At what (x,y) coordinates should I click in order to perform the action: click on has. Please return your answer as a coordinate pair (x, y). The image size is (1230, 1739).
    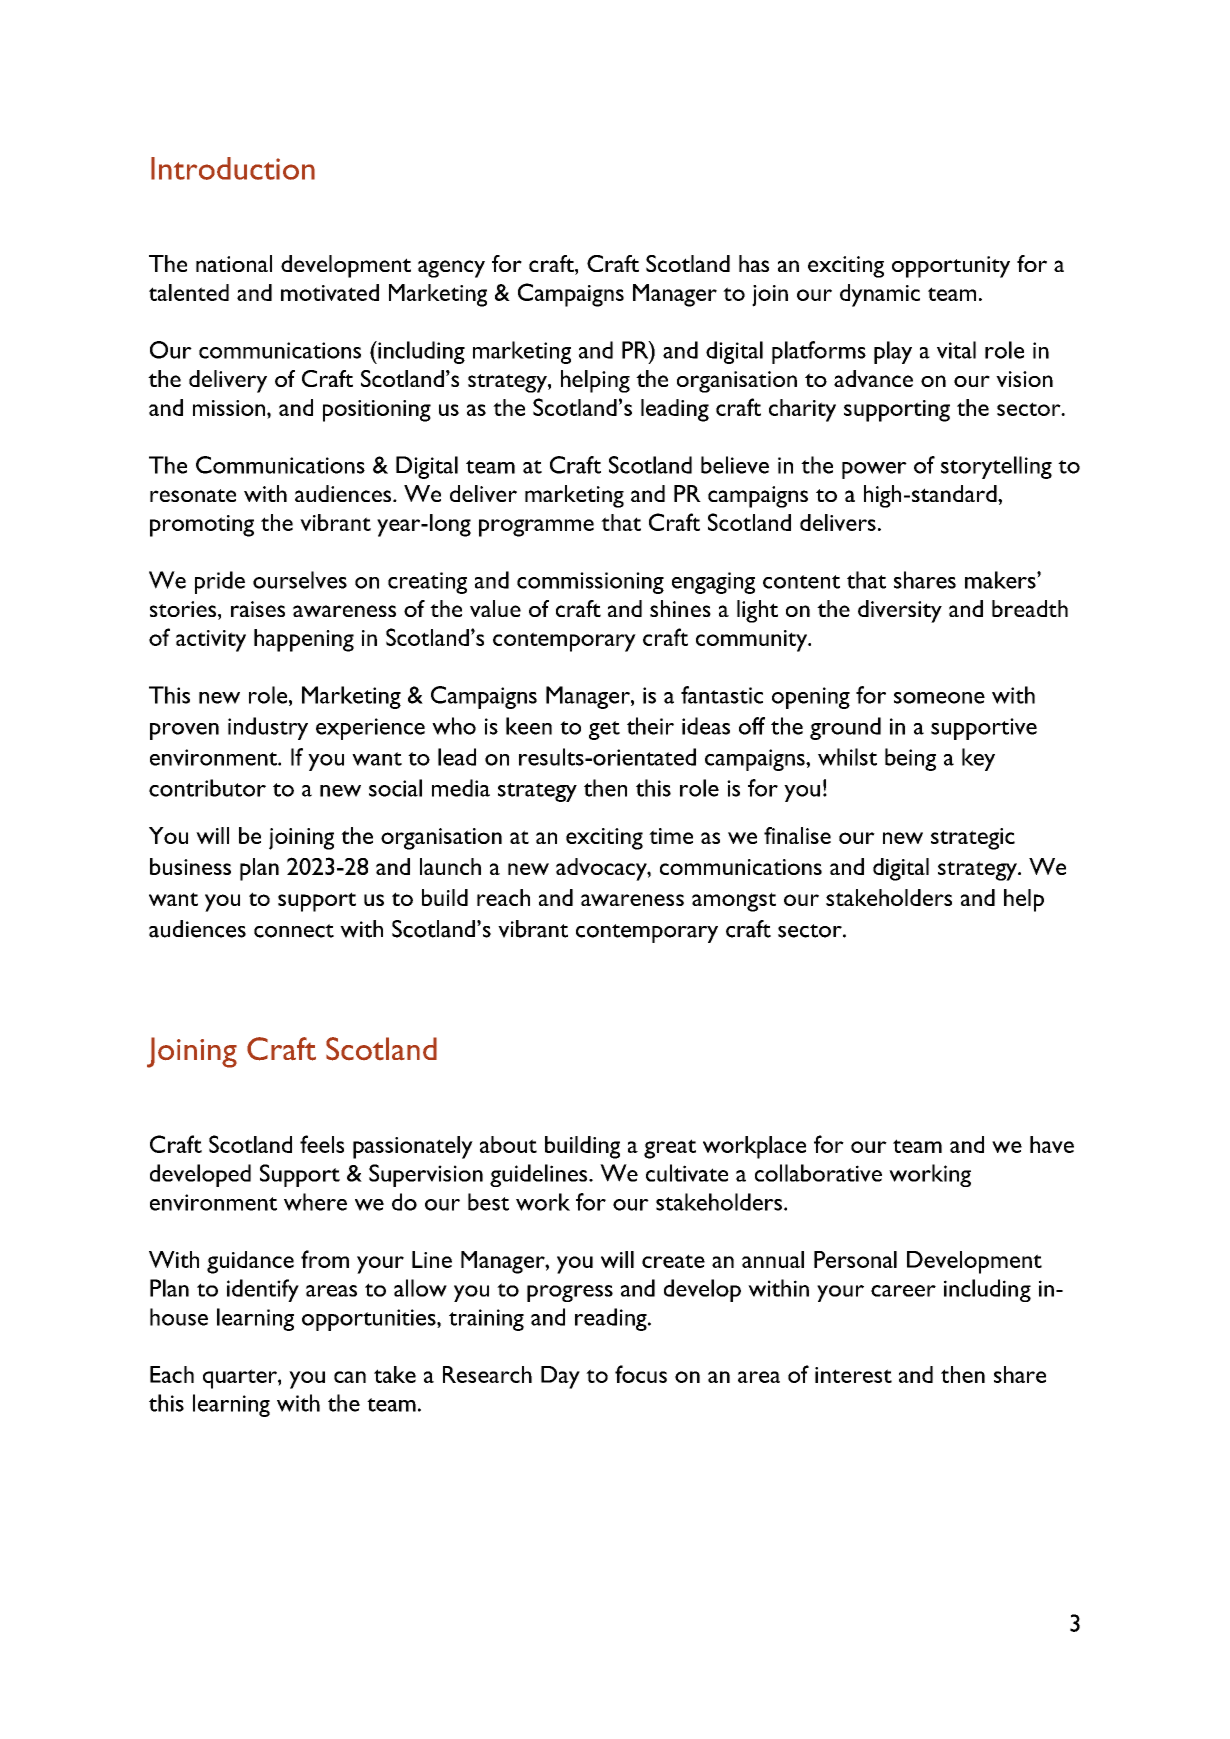
    Looking at the image, I should click on (754, 263).
